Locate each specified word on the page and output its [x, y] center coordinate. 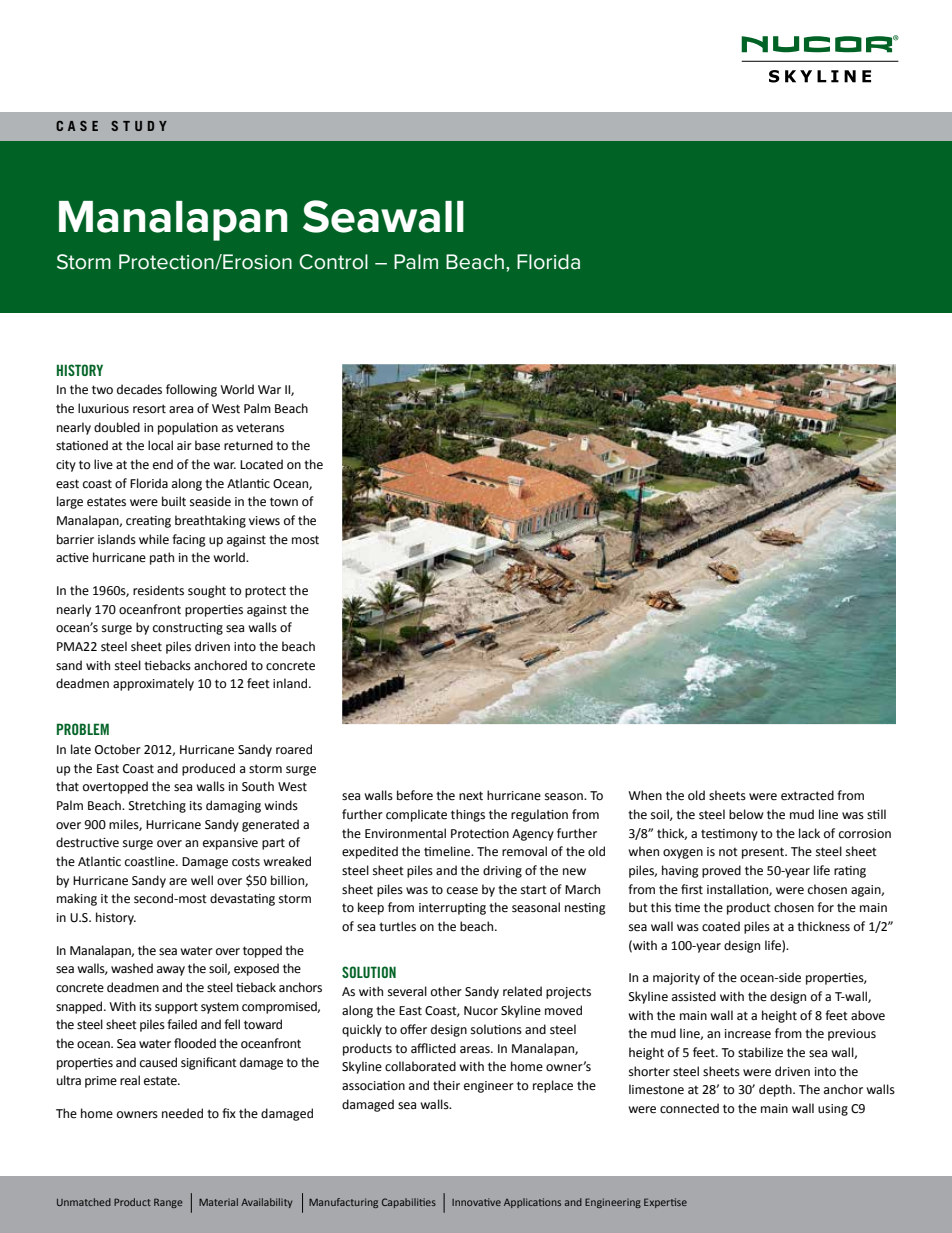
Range [168, 1203]
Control [333, 262]
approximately [153, 684]
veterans [260, 428]
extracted [807, 795]
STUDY [139, 126]
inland [291, 683]
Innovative [476, 1202]
